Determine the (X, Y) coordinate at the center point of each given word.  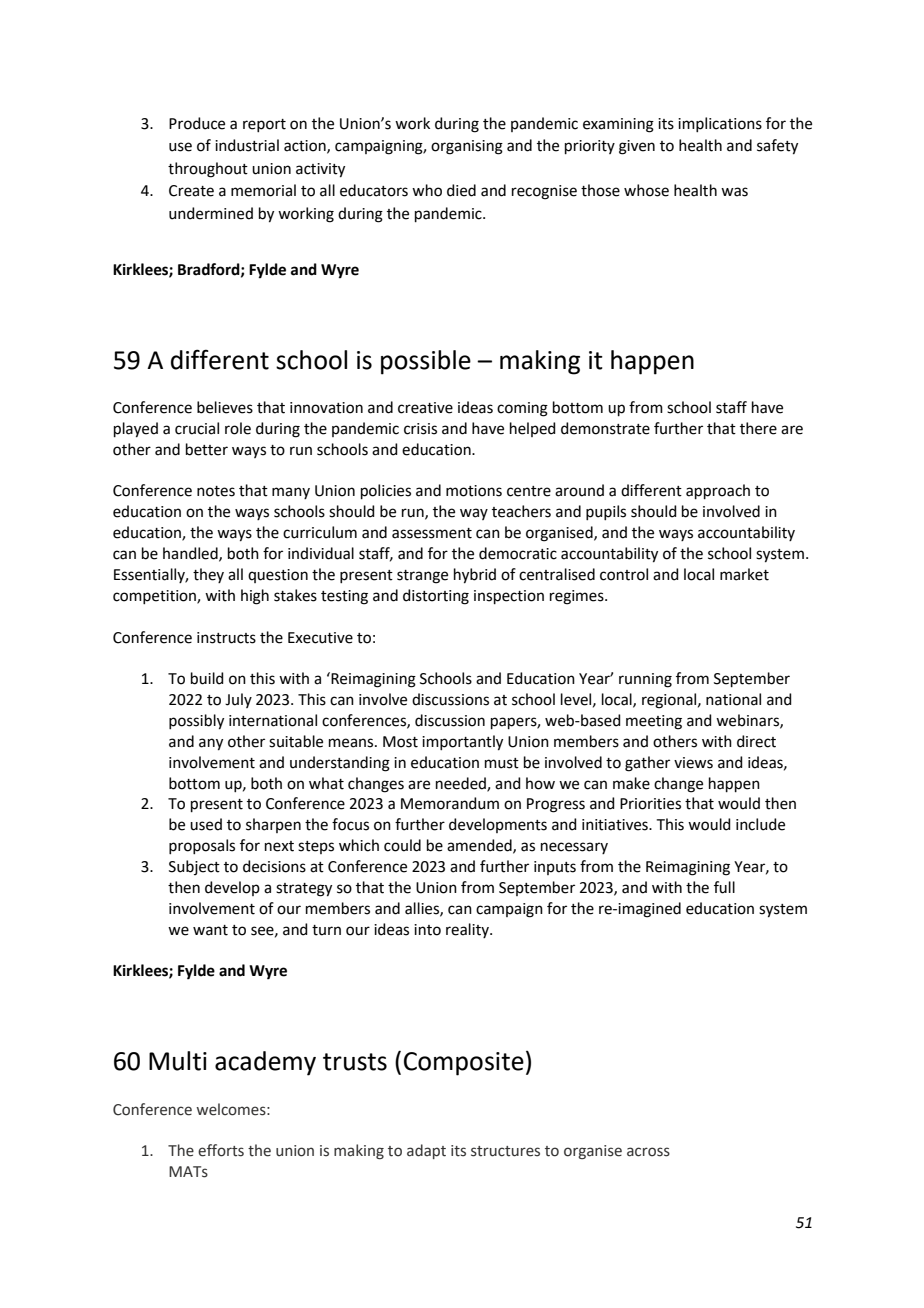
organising (467, 147)
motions (474, 491)
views (693, 763)
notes (216, 491)
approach (718, 491)
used (206, 824)
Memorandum (450, 803)
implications (720, 124)
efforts (221, 1150)
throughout (208, 170)
